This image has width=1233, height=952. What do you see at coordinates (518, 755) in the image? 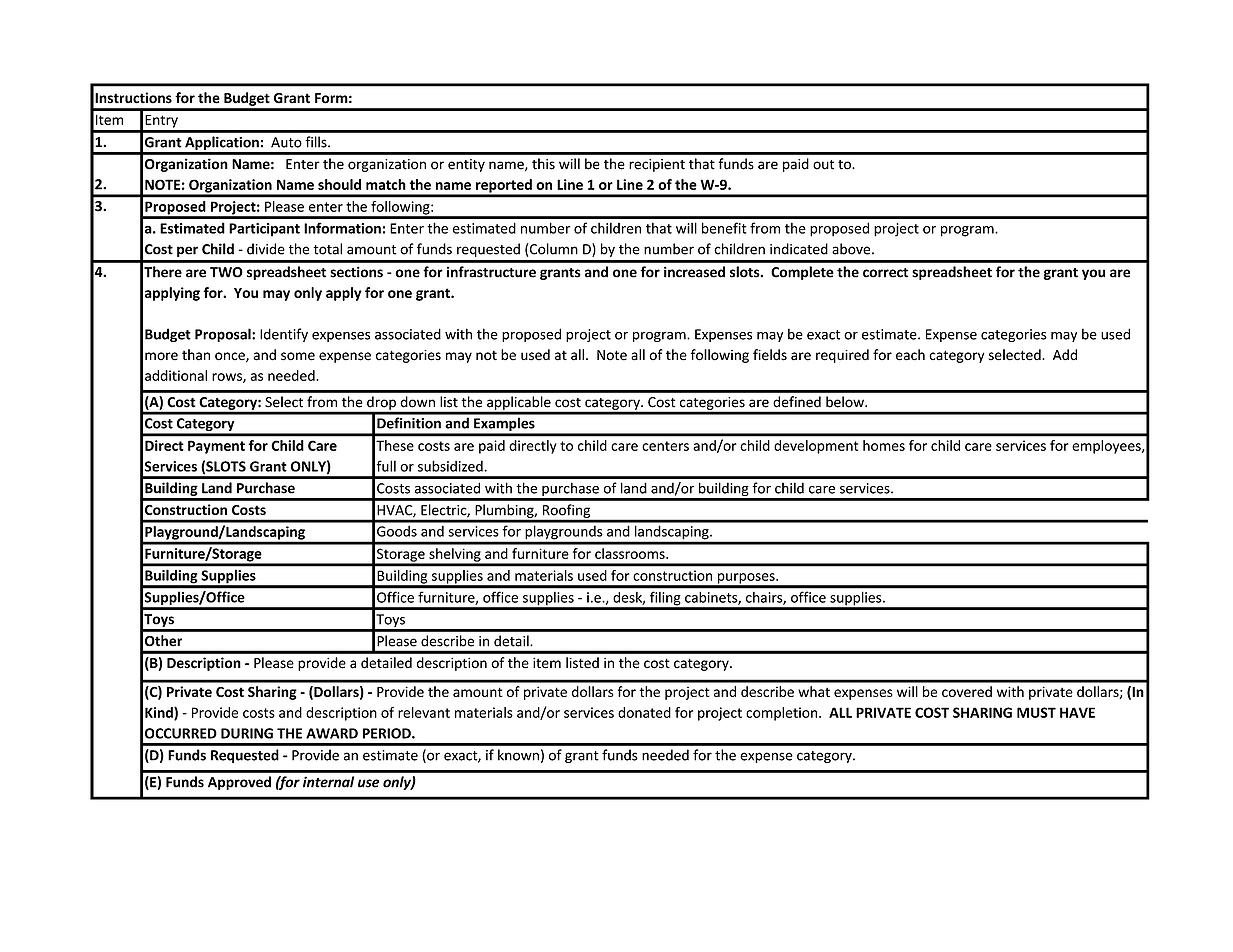
I see `known` at bounding box center [518, 755].
